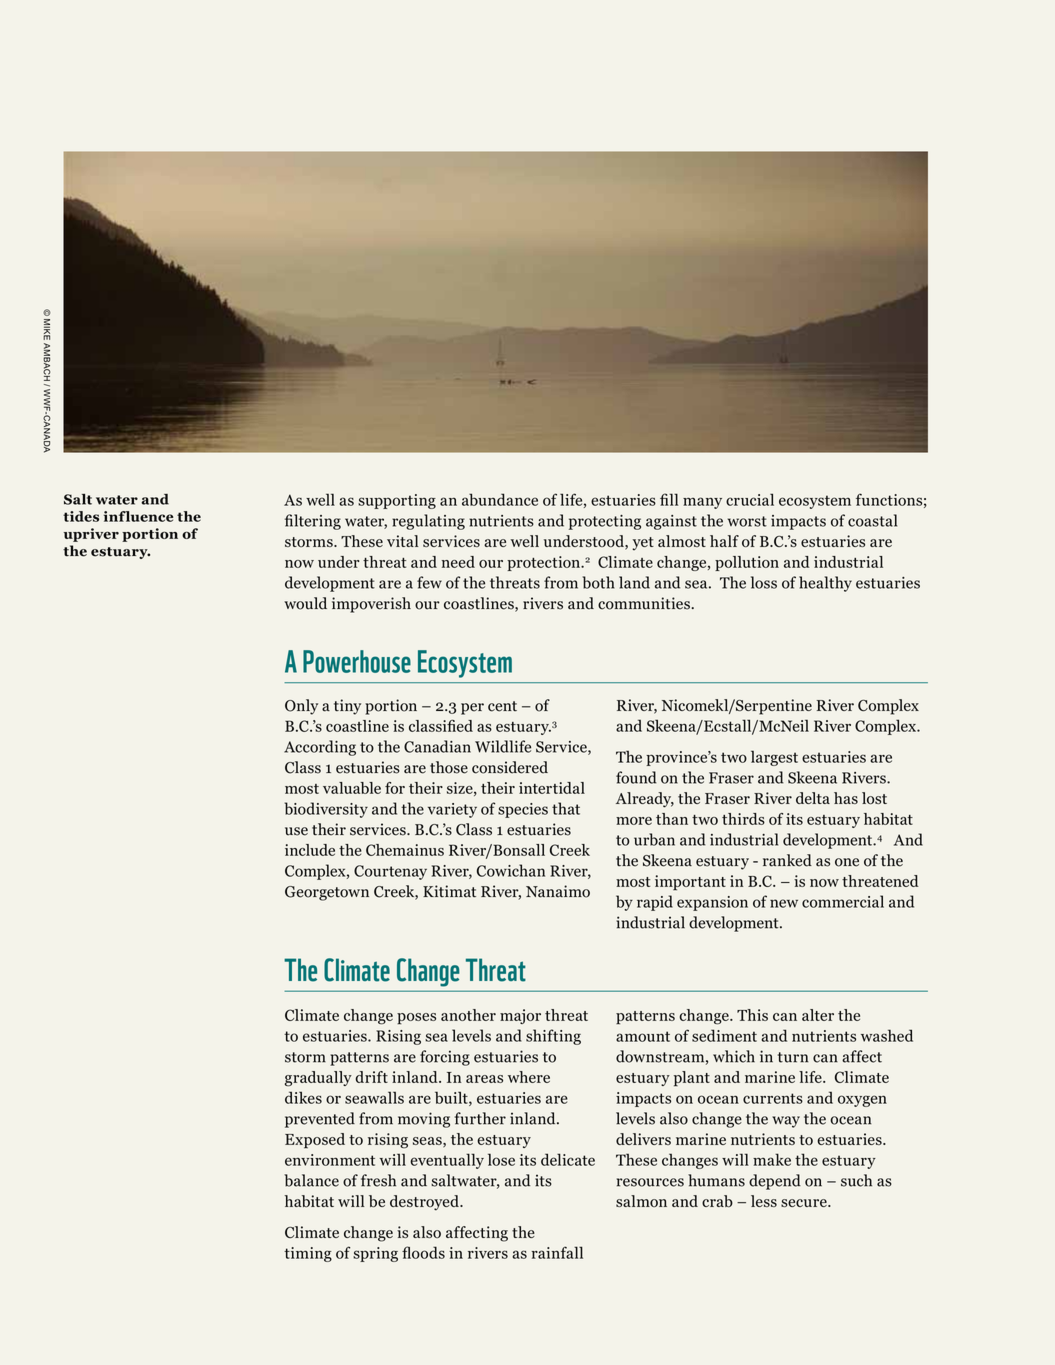 The height and width of the page is (1365, 1055). What do you see at coordinates (747, 521) in the page?
I see `worst` at bounding box center [747, 521].
